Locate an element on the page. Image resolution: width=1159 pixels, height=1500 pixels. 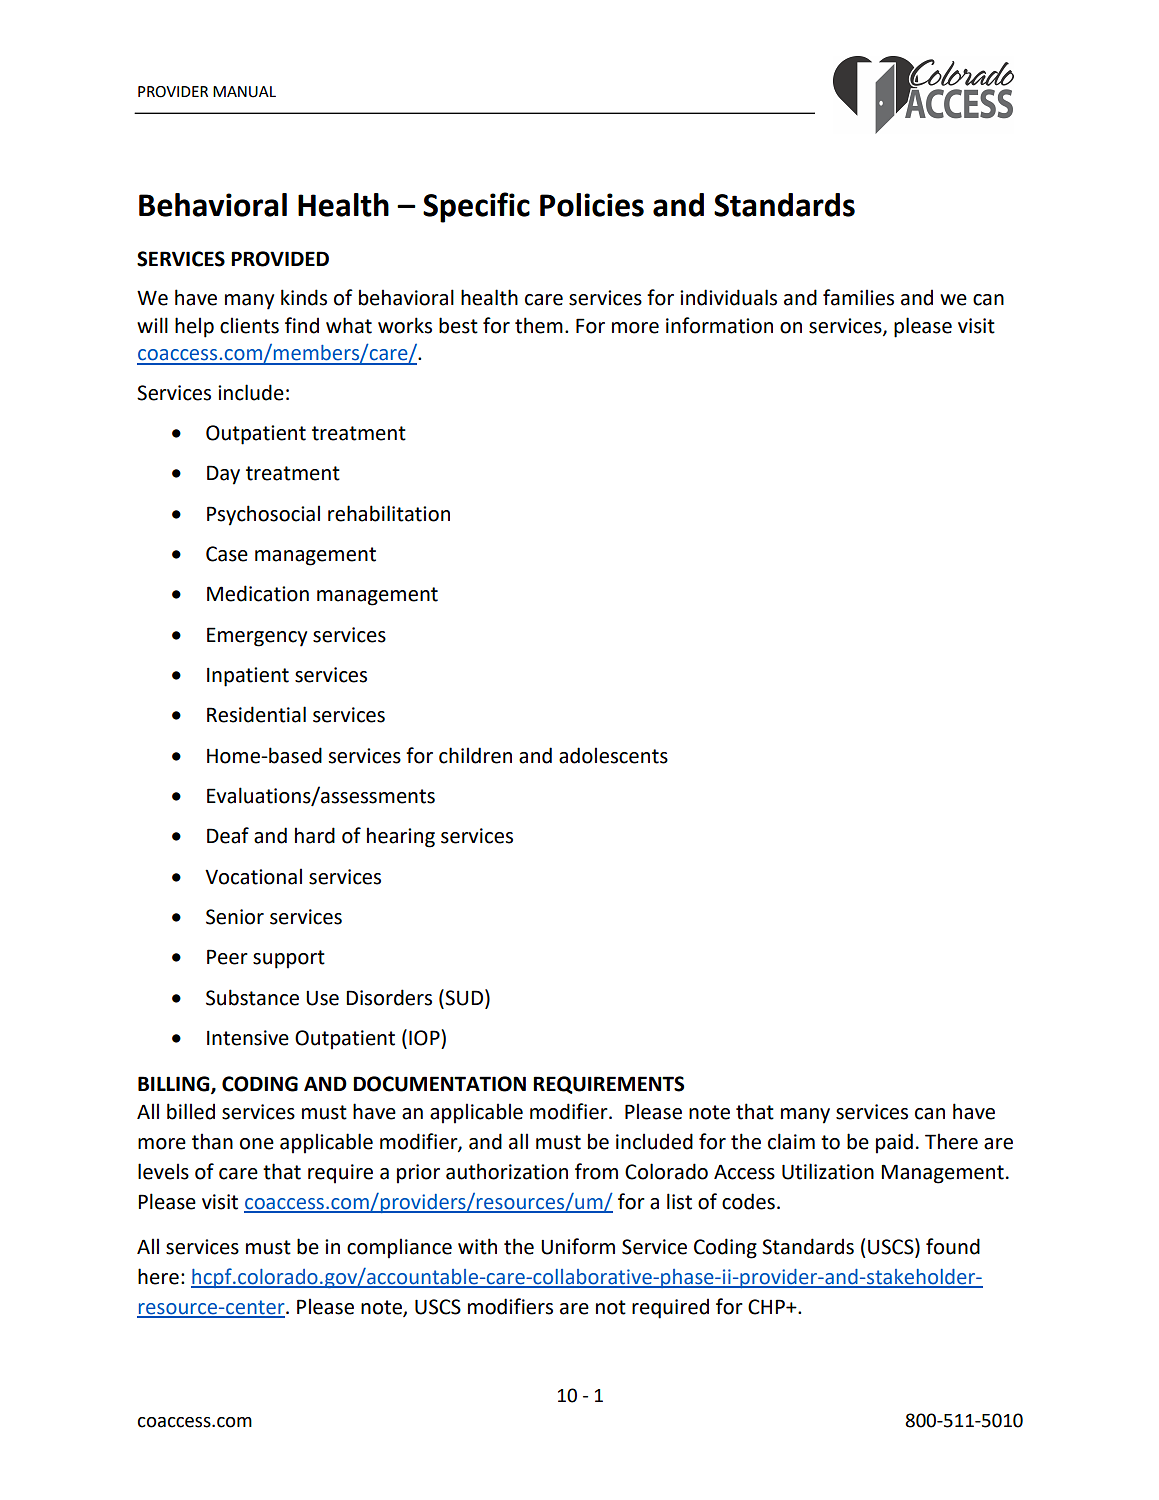
Policies is located at coordinates (592, 205).
